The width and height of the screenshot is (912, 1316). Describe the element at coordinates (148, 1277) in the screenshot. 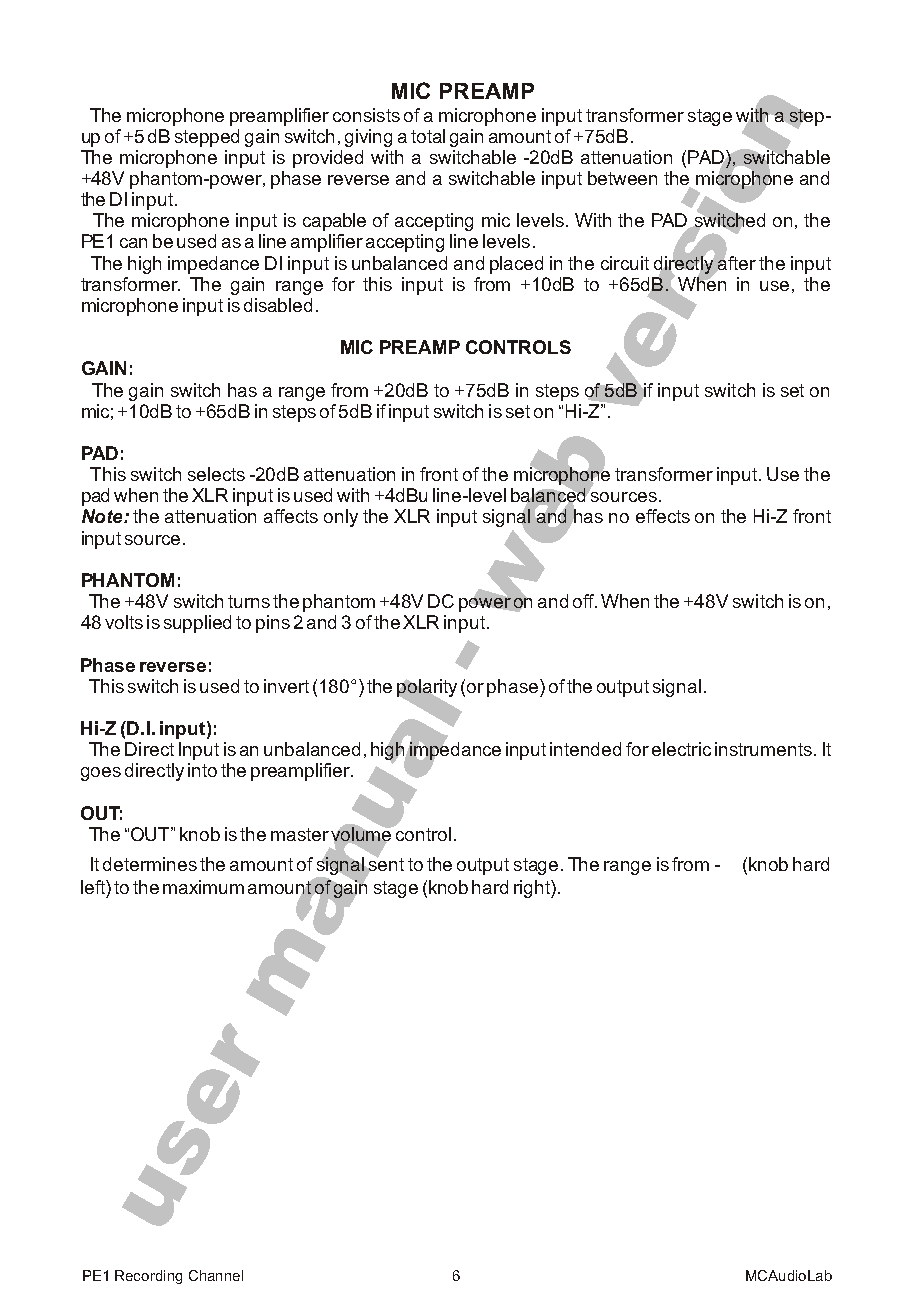

I see `Recording` at that location.
